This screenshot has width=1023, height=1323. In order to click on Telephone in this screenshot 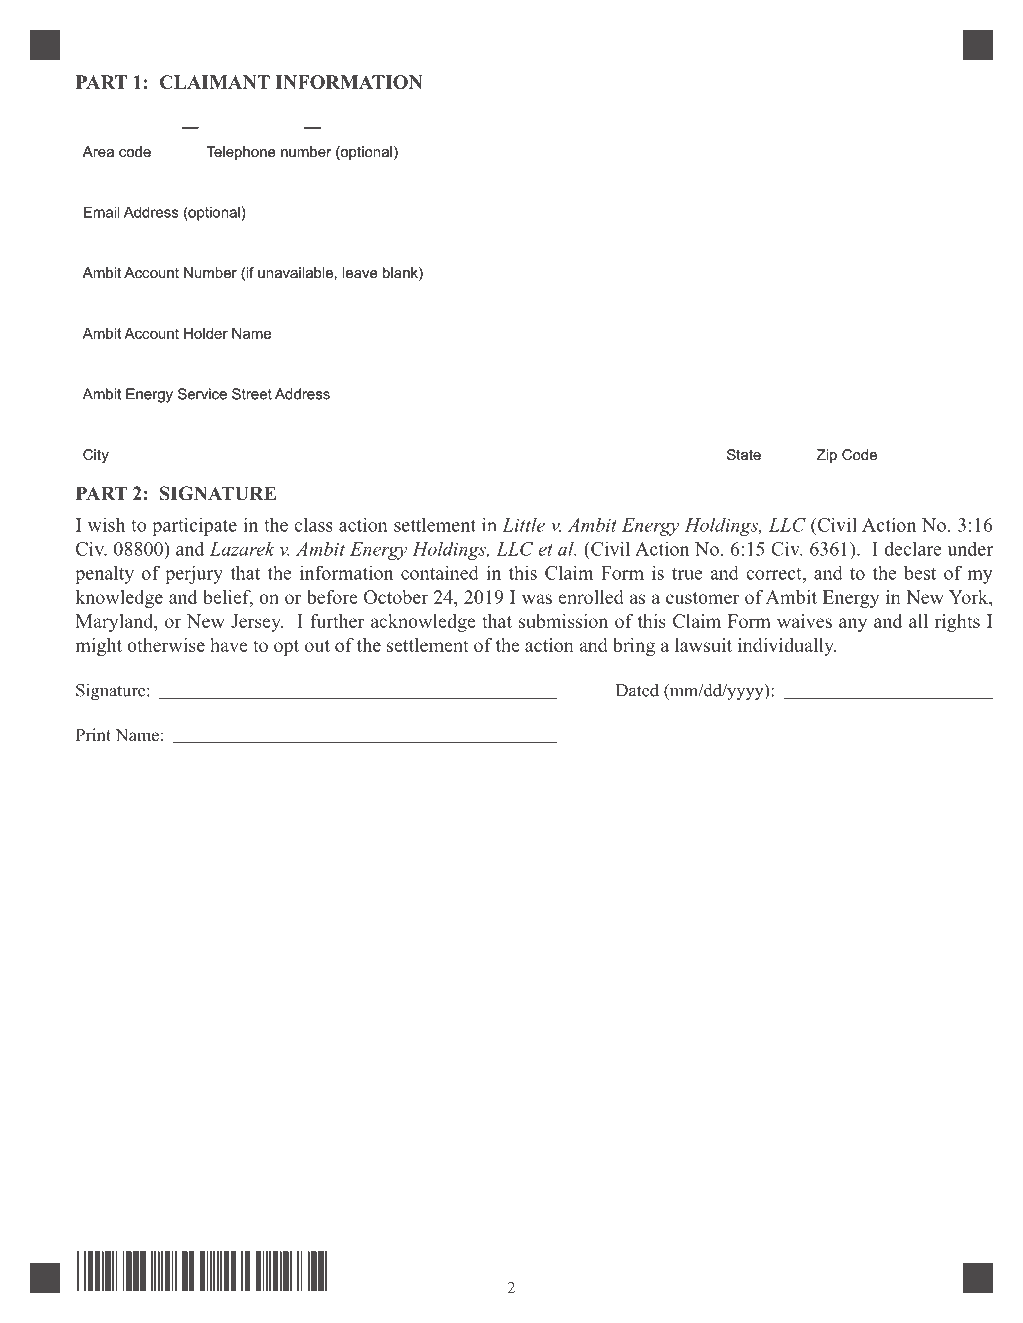, I will do `click(241, 153)`.
